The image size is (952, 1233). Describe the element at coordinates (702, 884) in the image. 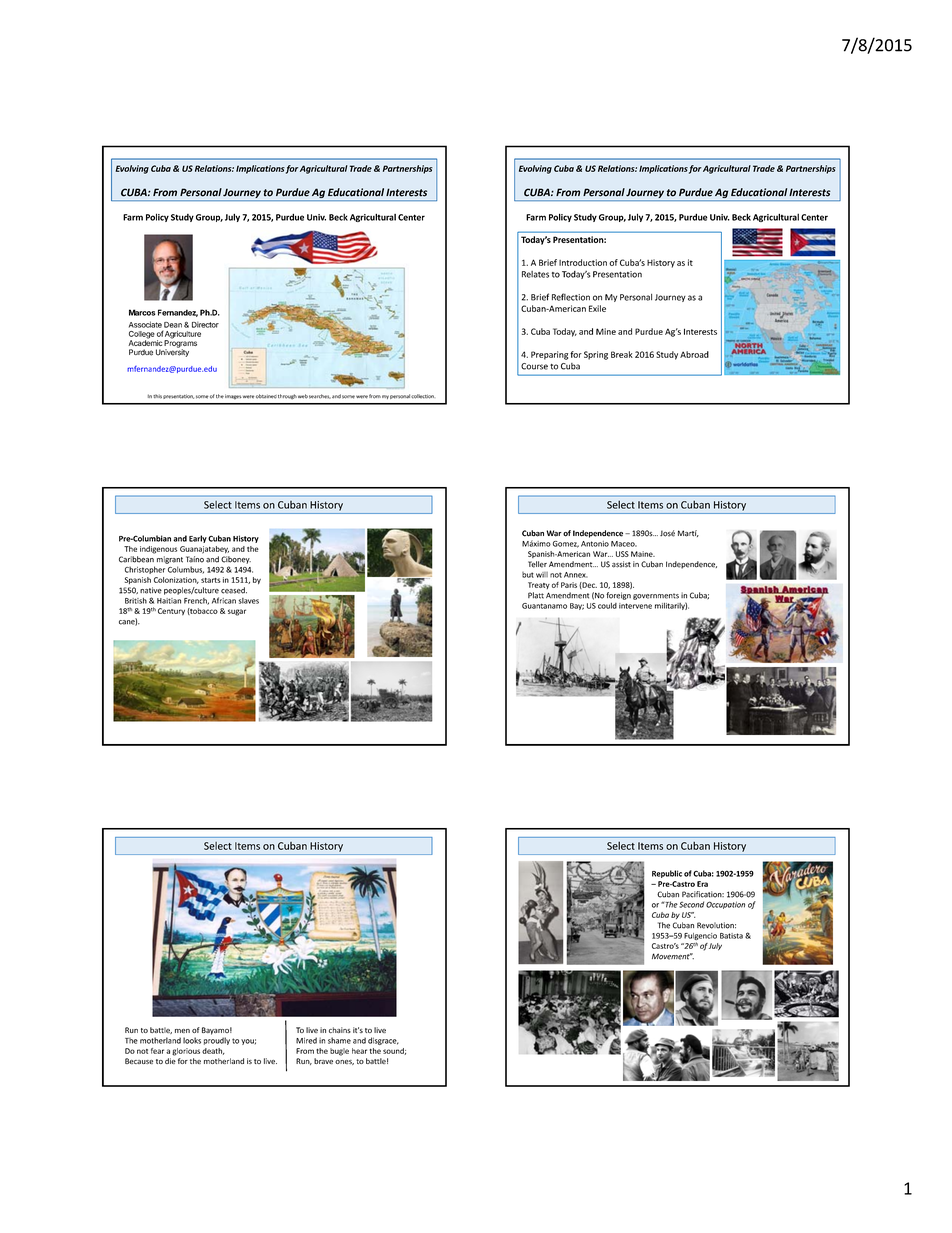

I see `Era` at that location.
